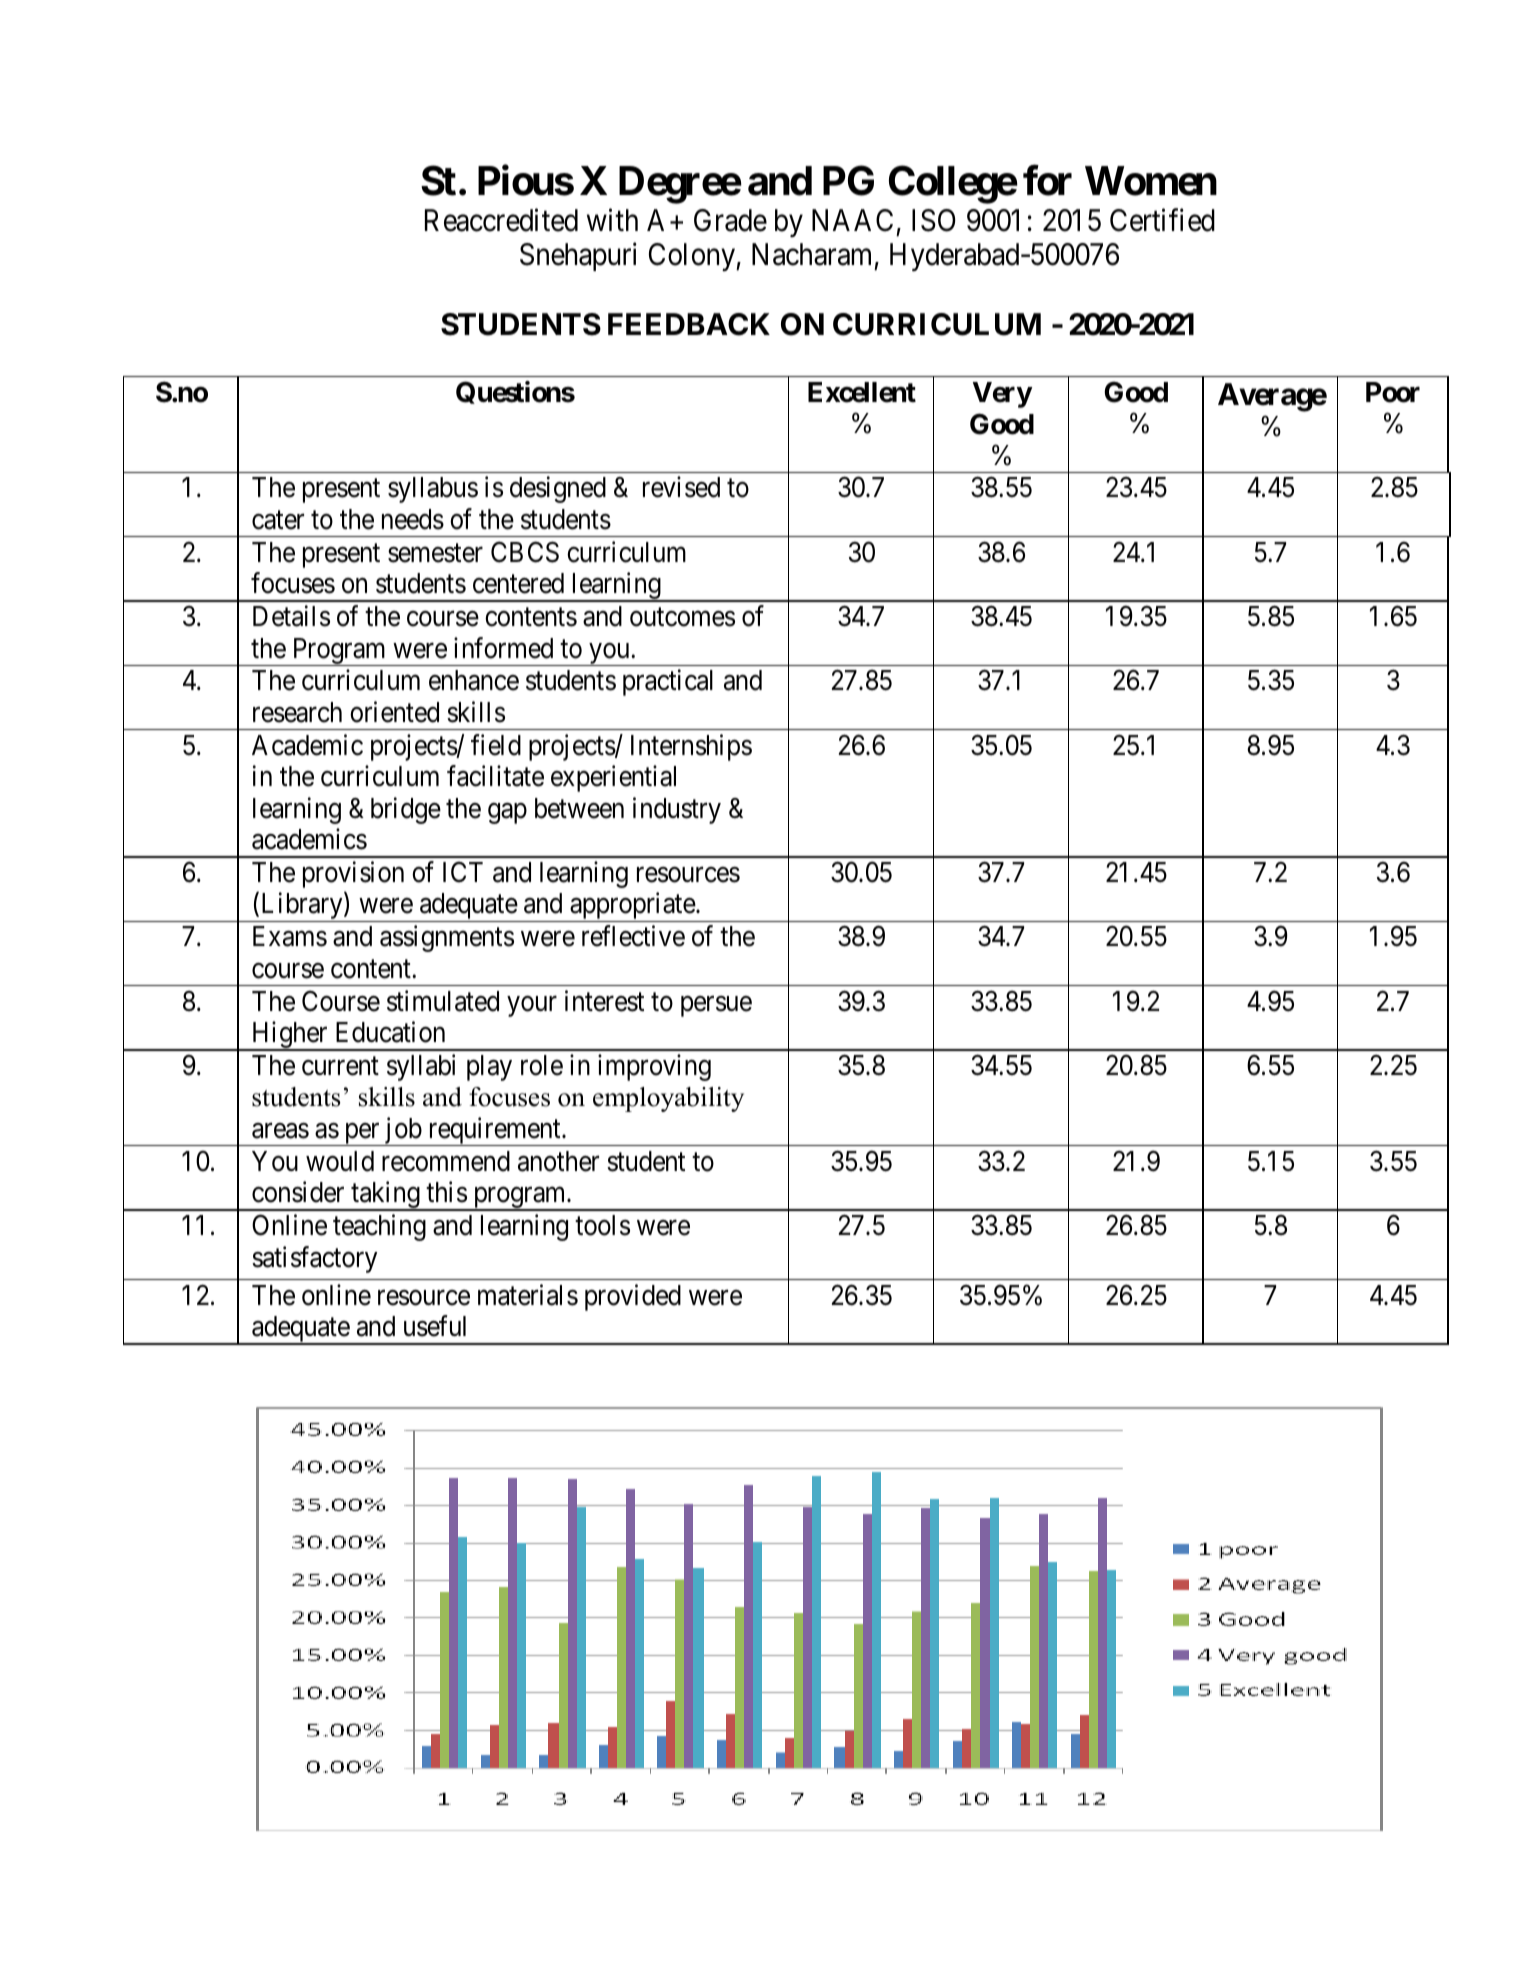  I want to click on useful, so click(435, 1326).
